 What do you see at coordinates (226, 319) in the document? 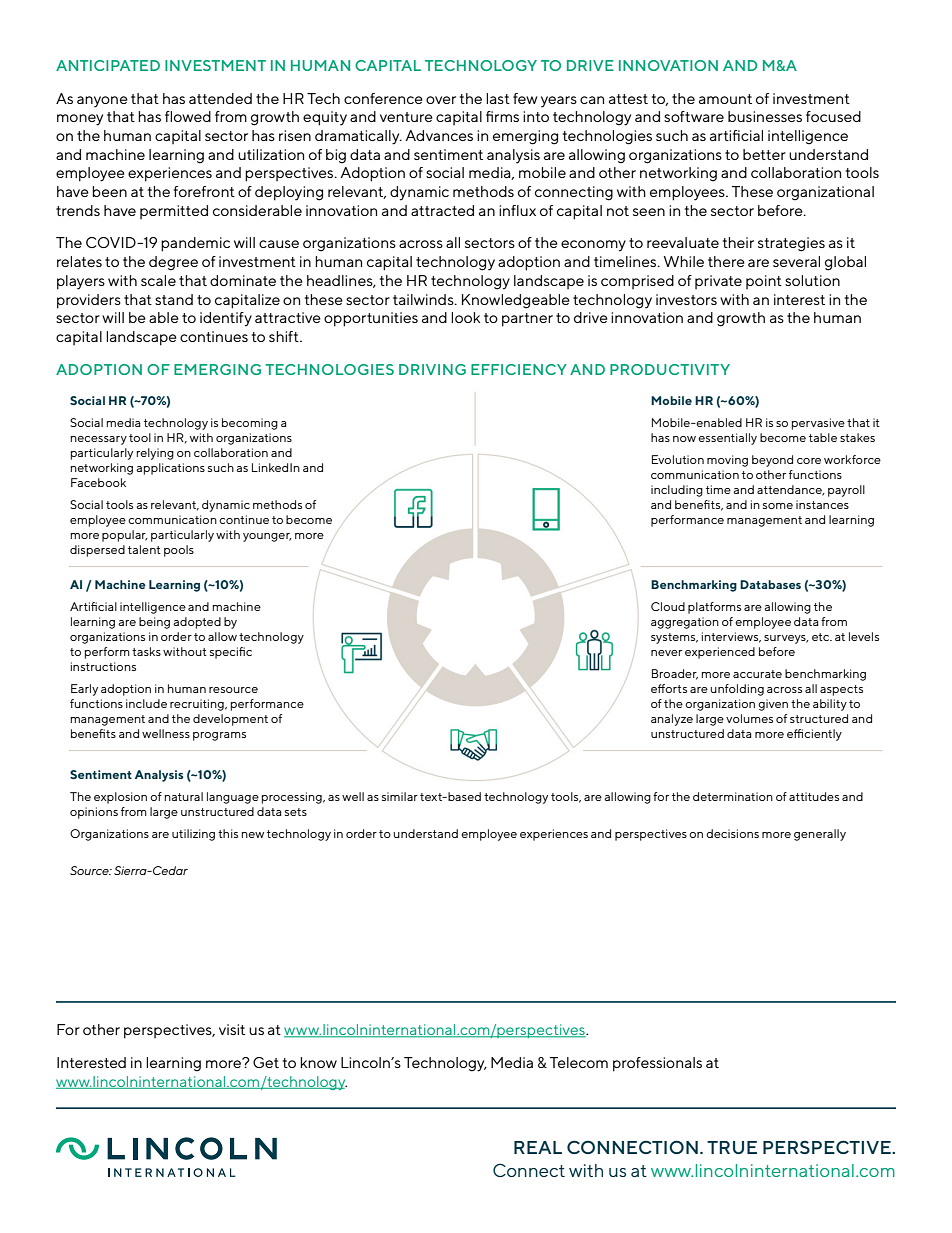
I see `identify` at bounding box center [226, 319].
